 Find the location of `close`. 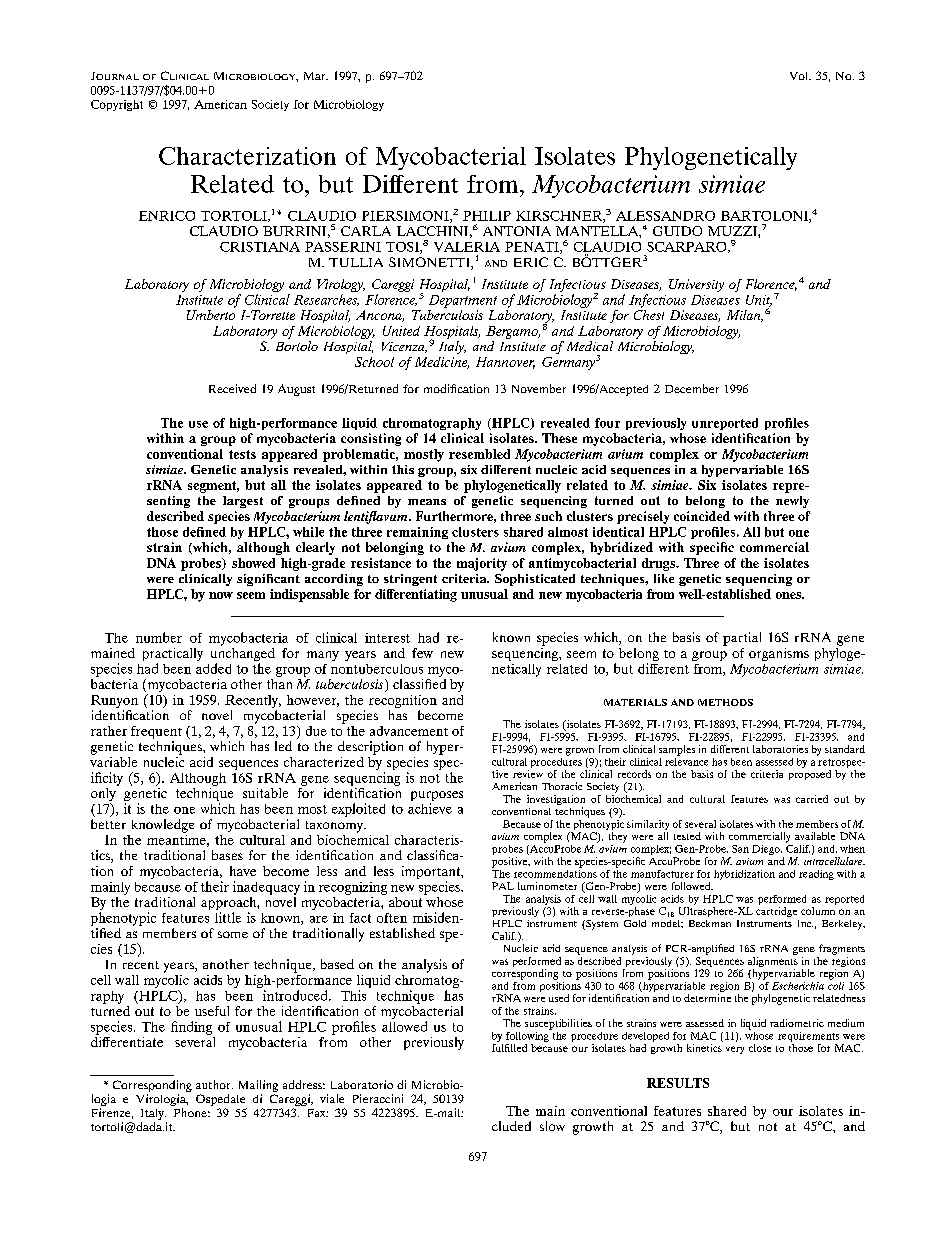

close is located at coordinates (760, 1048).
